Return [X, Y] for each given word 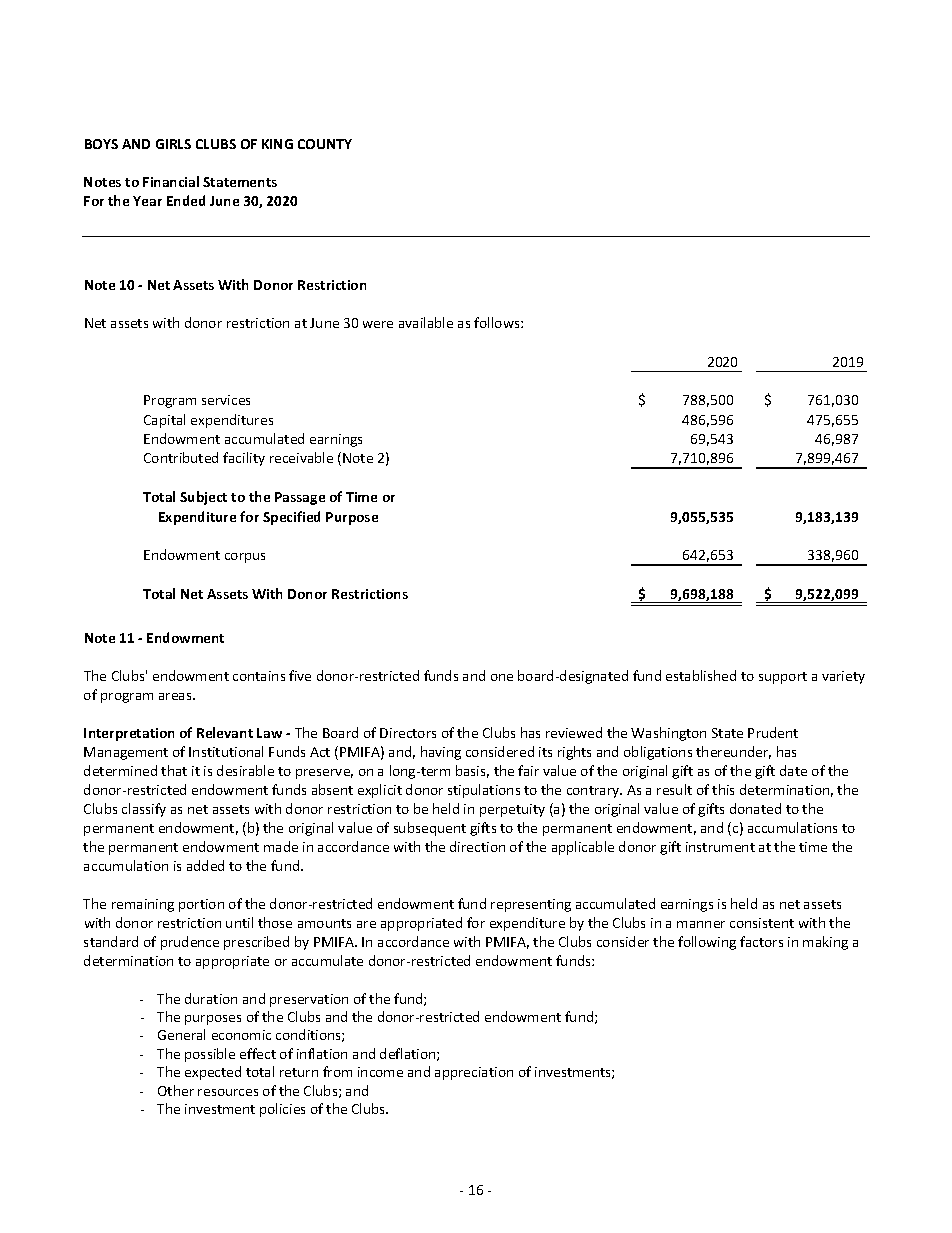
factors [761, 941]
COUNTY [325, 144]
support [783, 678]
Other [176, 1090]
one [502, 677]
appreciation [474, 1073]
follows [498, 322]
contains [259, 676]
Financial [171, 181]
